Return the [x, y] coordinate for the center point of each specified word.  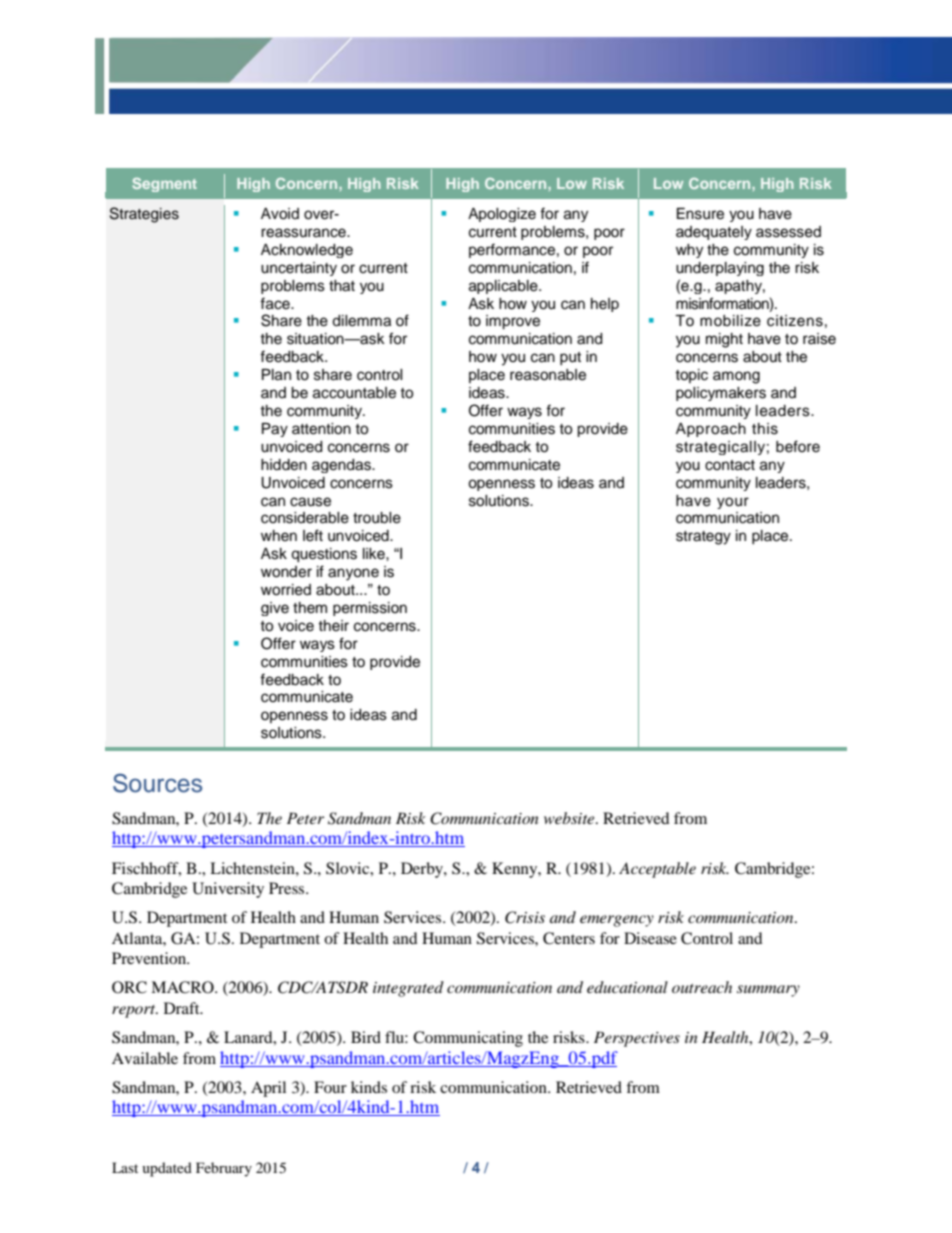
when [279, 536]
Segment [164, 185]
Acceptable [657, 870]
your [733, 503]
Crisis [525, 917]
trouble [377, 518]
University [228, 890]
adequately [714, 233]
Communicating [468, 1039]
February [224, 1169]
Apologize [502, 215]
